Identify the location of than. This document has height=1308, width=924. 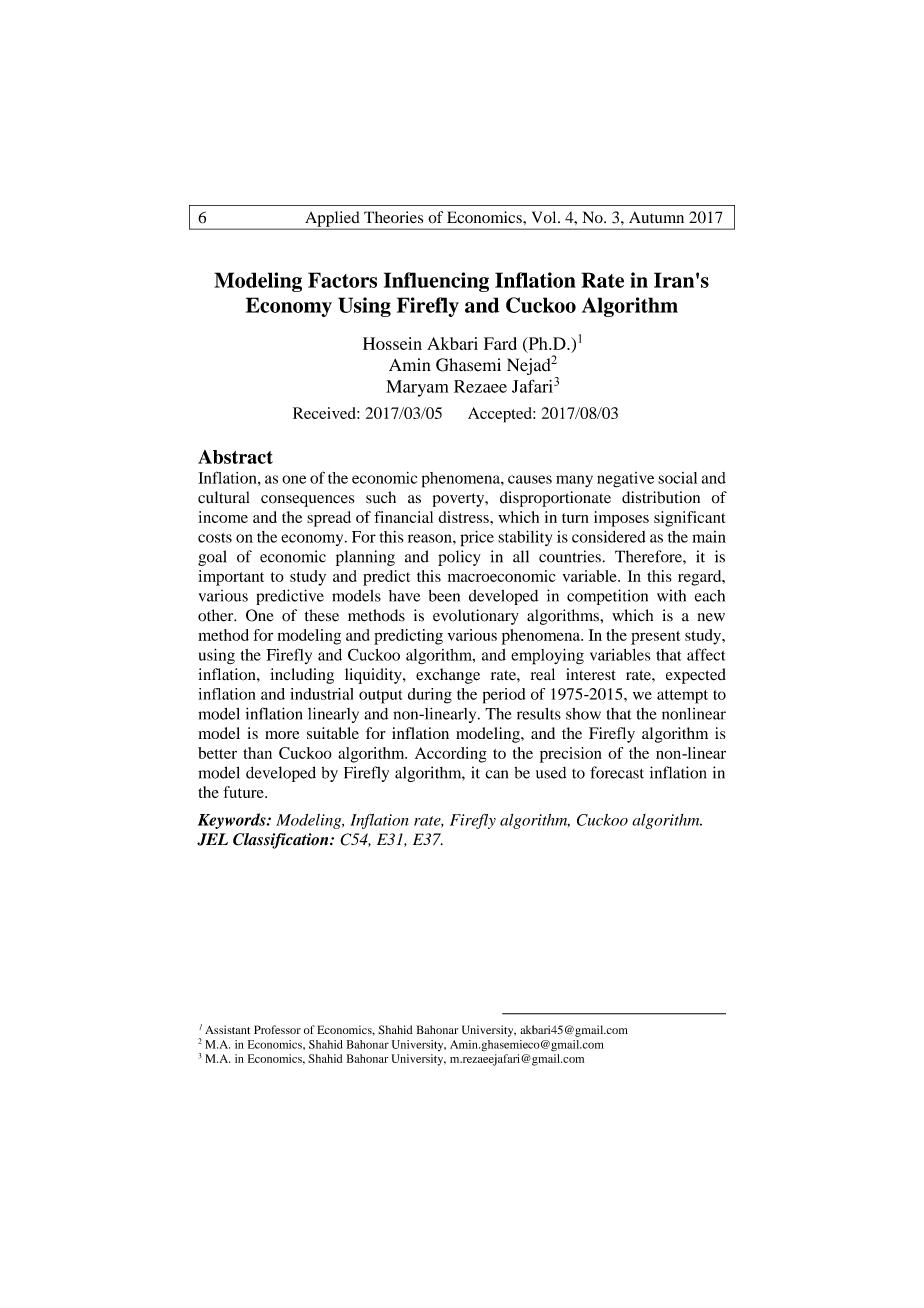
(257, 753).
